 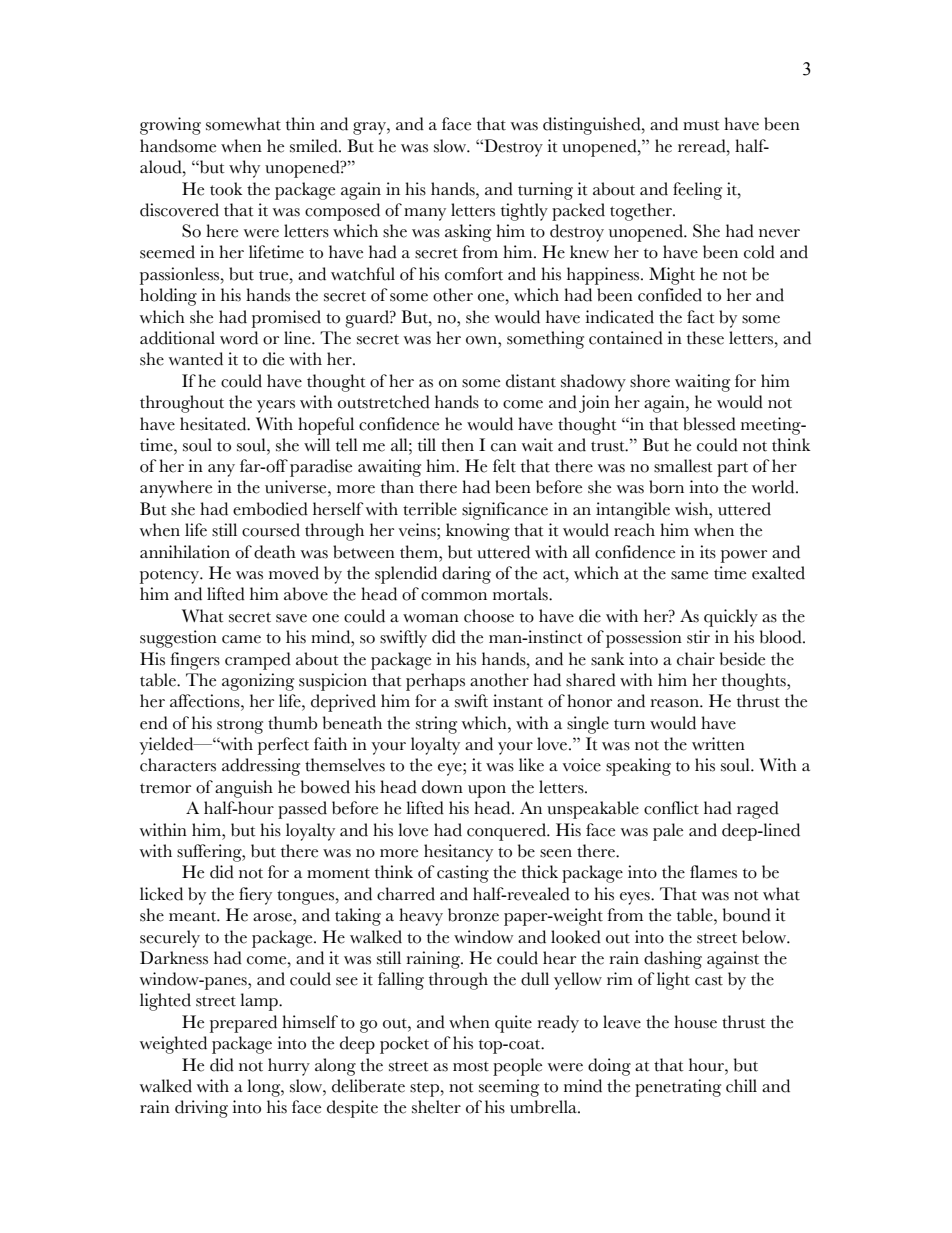 What do you see at coordinates (425, 214) in the image?
I see `many` at bounding box center [425, 214].
